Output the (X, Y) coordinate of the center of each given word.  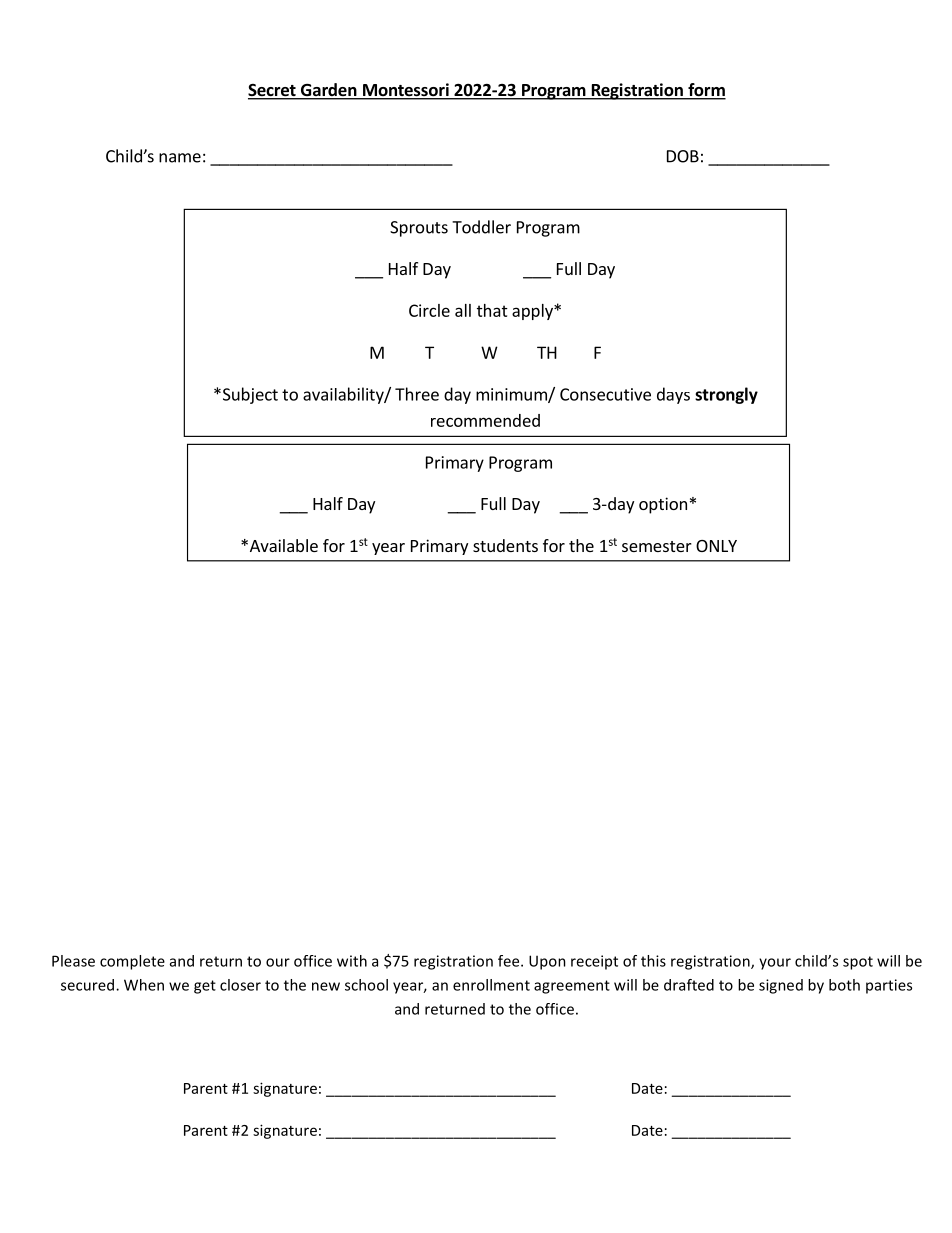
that (492, 310)
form (706, 91)
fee (510, 961)
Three (417, 394)
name (180, 158)
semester (657, 546)
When (144, 985)
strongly (726, 395)
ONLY (716, 546)
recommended (485, 420)
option (663, 505)
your (775, 964)
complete (132, 962)
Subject (249, 395)
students (505, 545)
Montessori (405, 91)
